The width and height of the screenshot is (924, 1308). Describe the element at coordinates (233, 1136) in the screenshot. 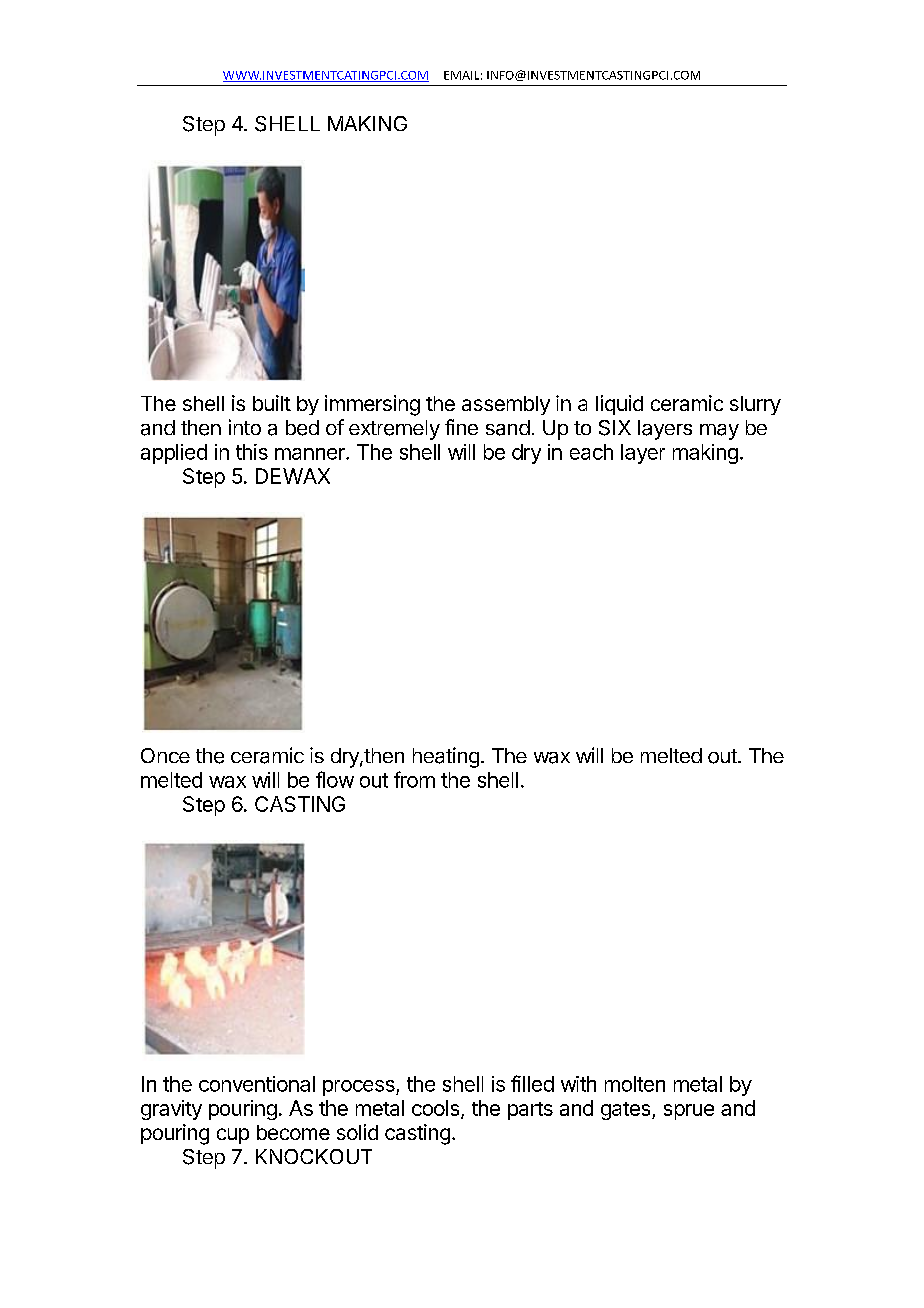

I see `cup` at that location.
